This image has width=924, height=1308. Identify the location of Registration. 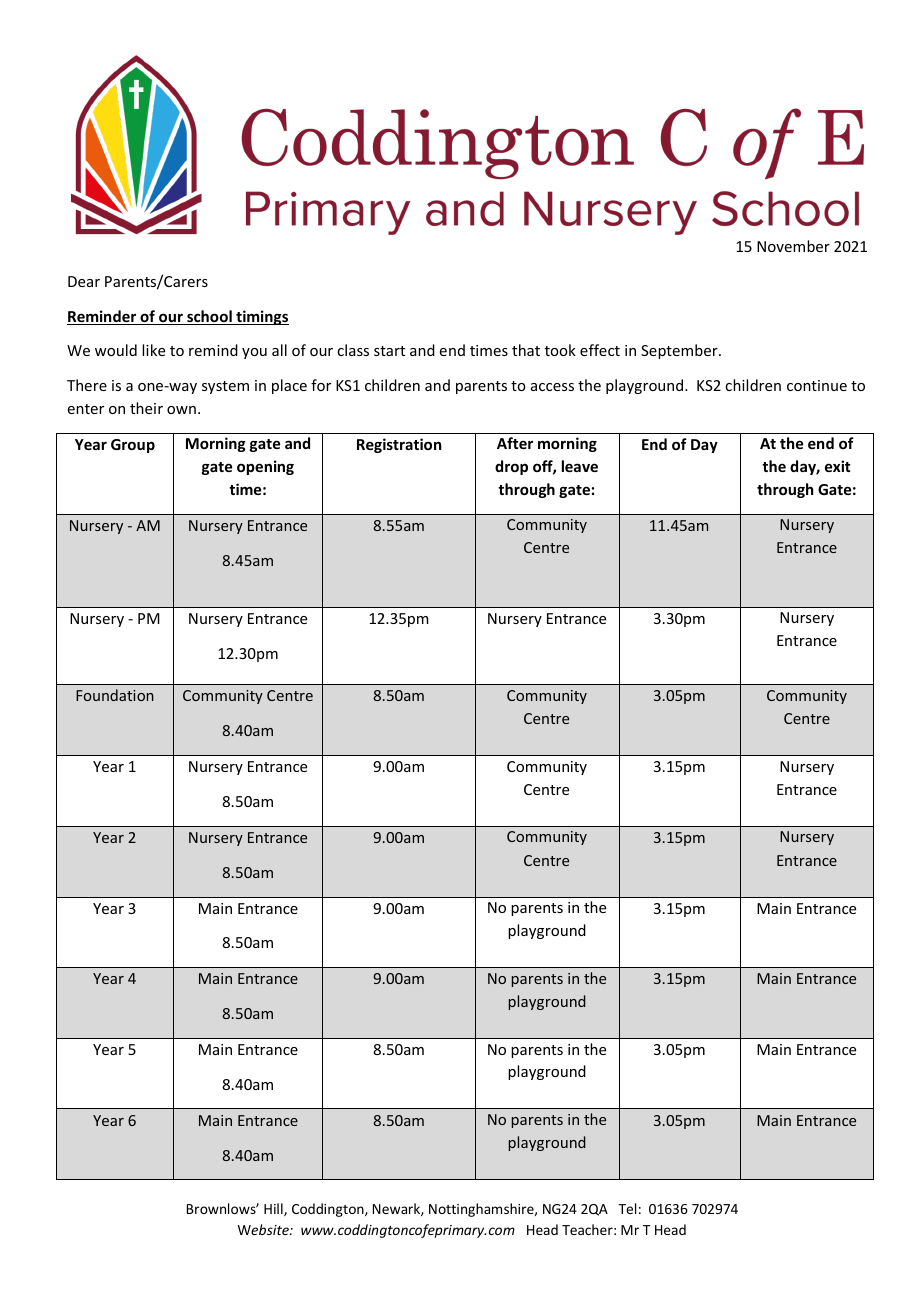
(399, 445).
